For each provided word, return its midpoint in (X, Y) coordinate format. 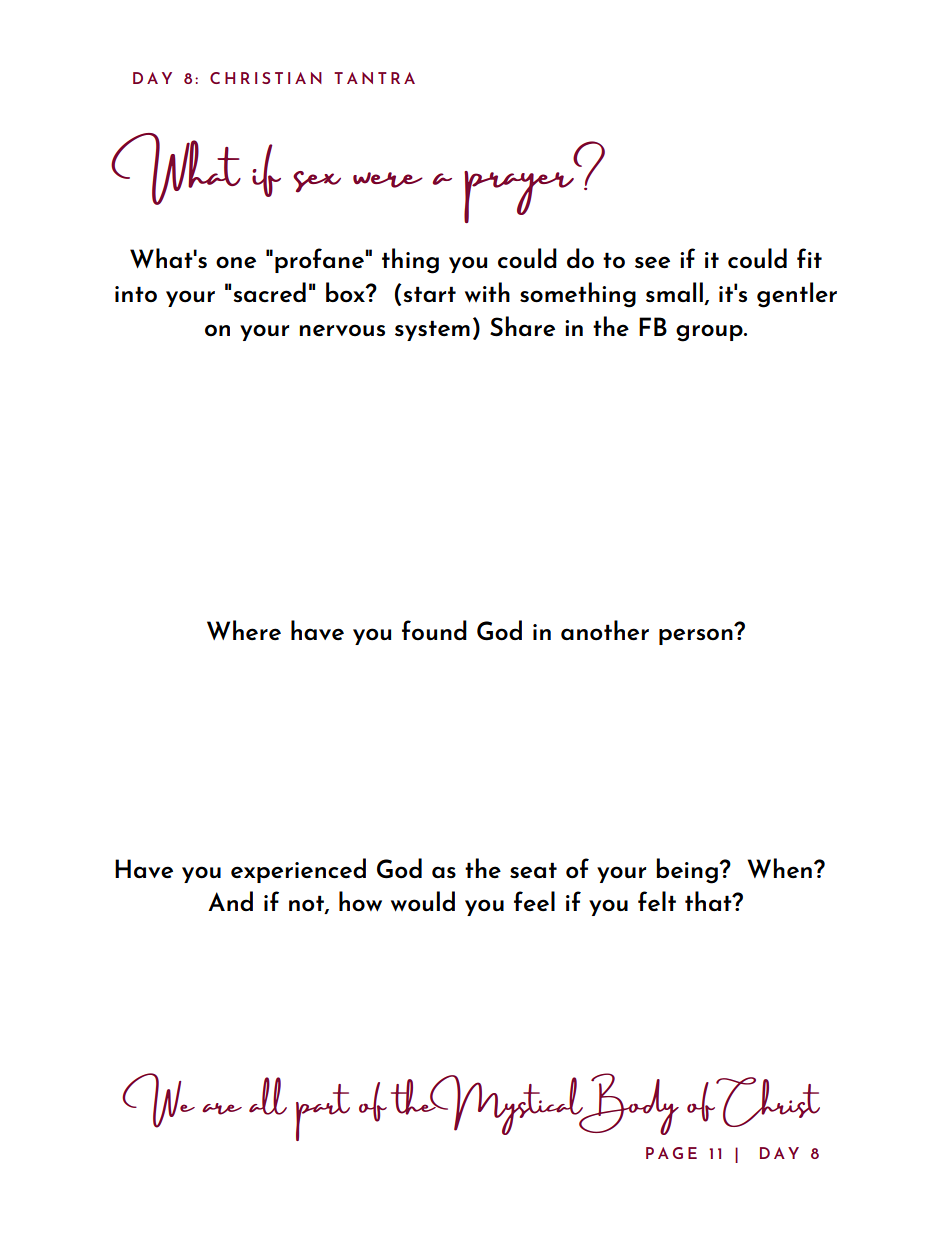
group (710, 333)
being (688, 871)
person (696, 636)
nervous (342, 330)
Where (244, 630)
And (230, 901)
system (432, 330)
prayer (519, 197)
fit (809, 258)
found (434, 630)
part (323, 1112)
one (236, 262)
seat (533, 870)
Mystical (506, 1105)
